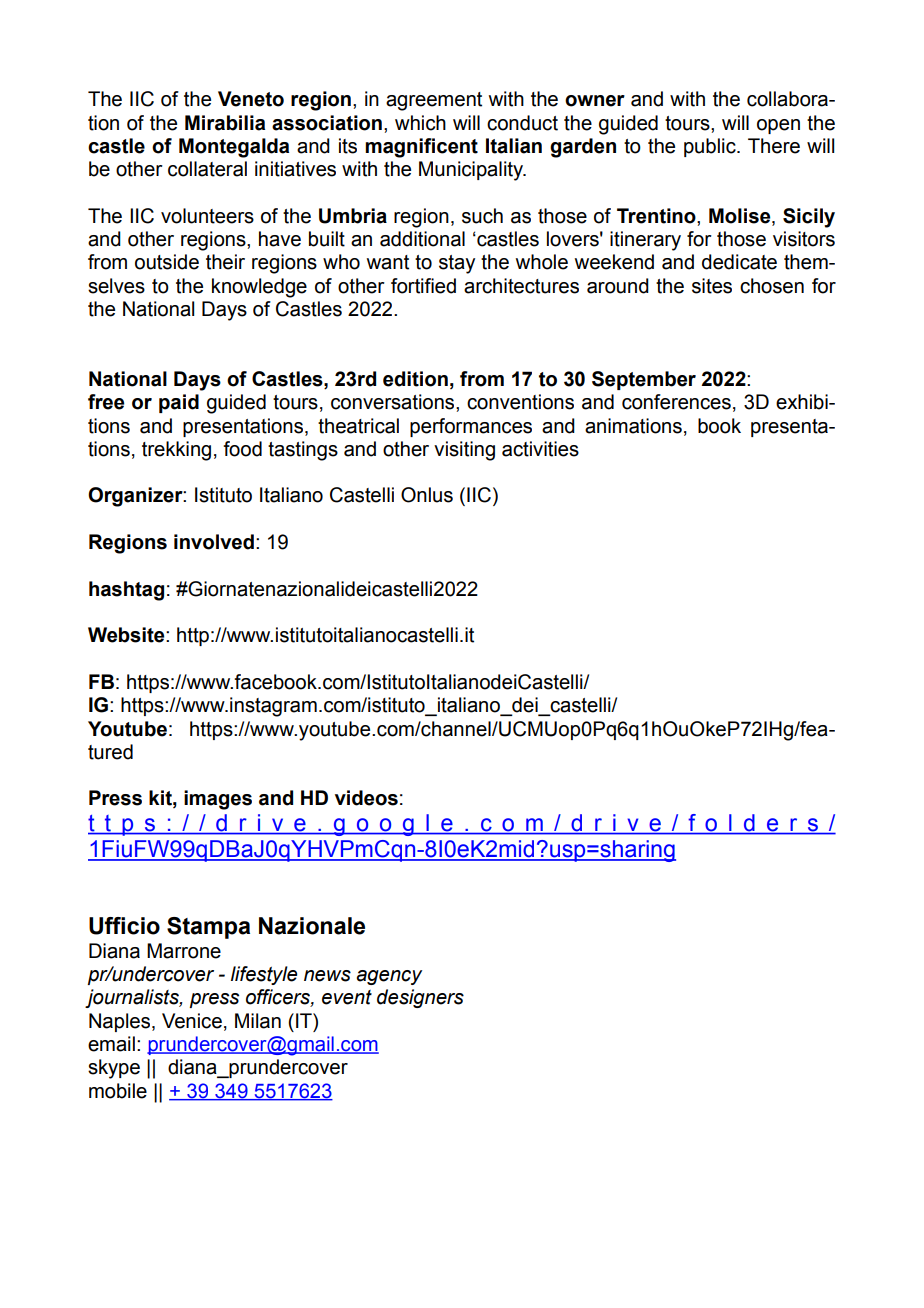 This document has height=1308, width=924. I want to click on activities, so click(540, 449).
